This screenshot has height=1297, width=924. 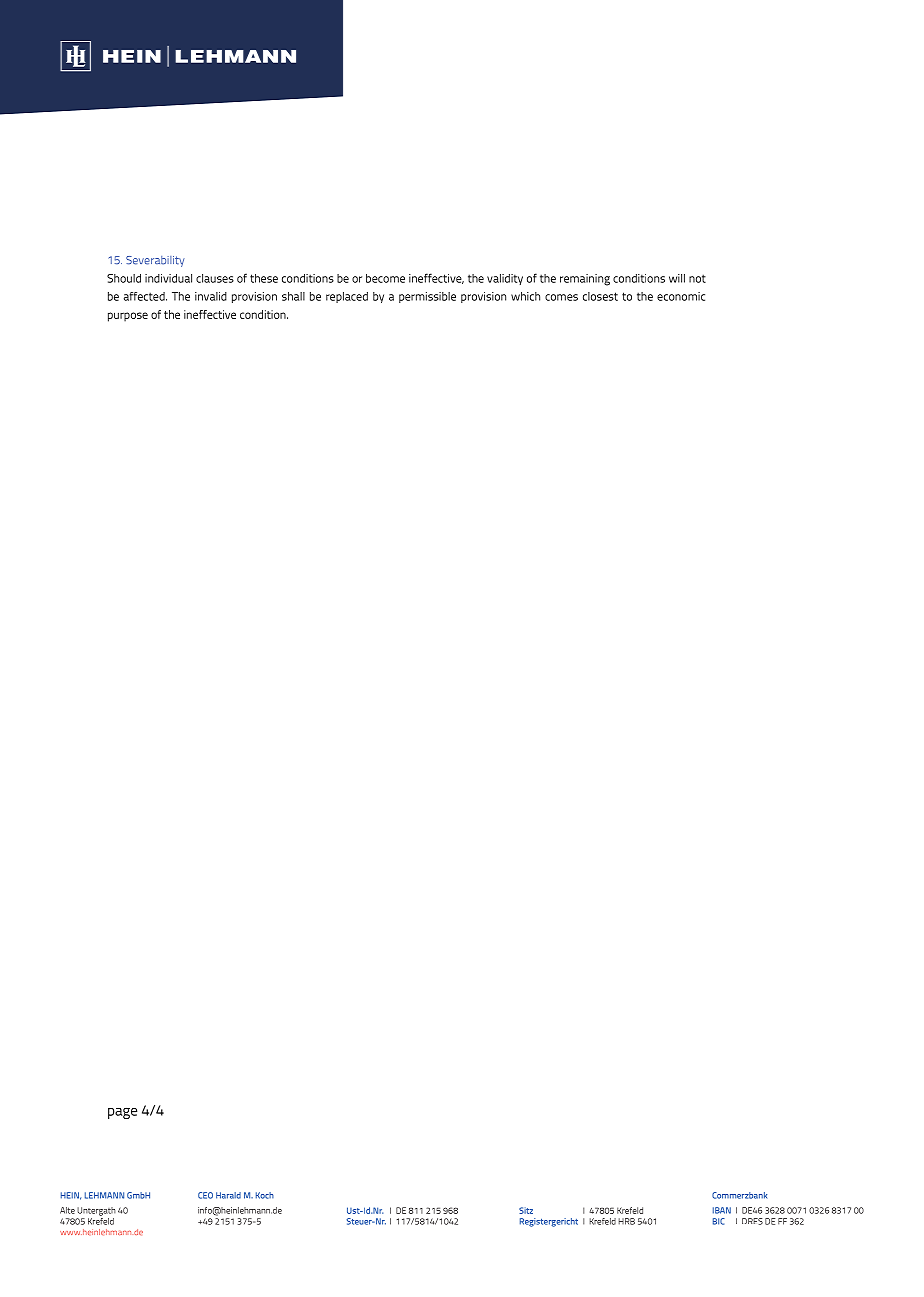 What do you see at coordinates (122, 1113) in the screenshot?
I see `page` at bounding box center [122, 1113].
